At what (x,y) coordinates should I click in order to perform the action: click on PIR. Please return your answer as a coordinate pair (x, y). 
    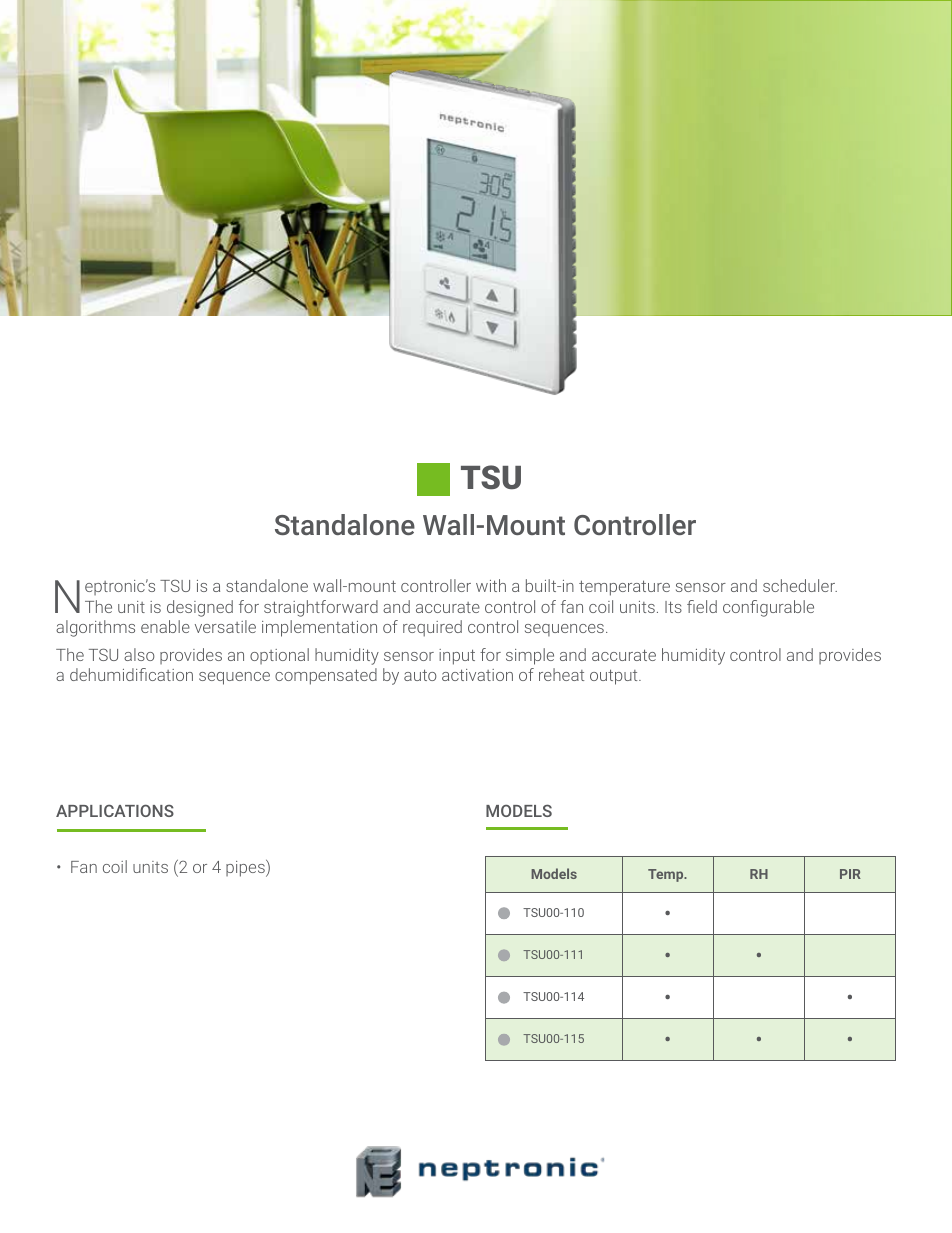
    Looking at the image, I should click on (850, 874).
